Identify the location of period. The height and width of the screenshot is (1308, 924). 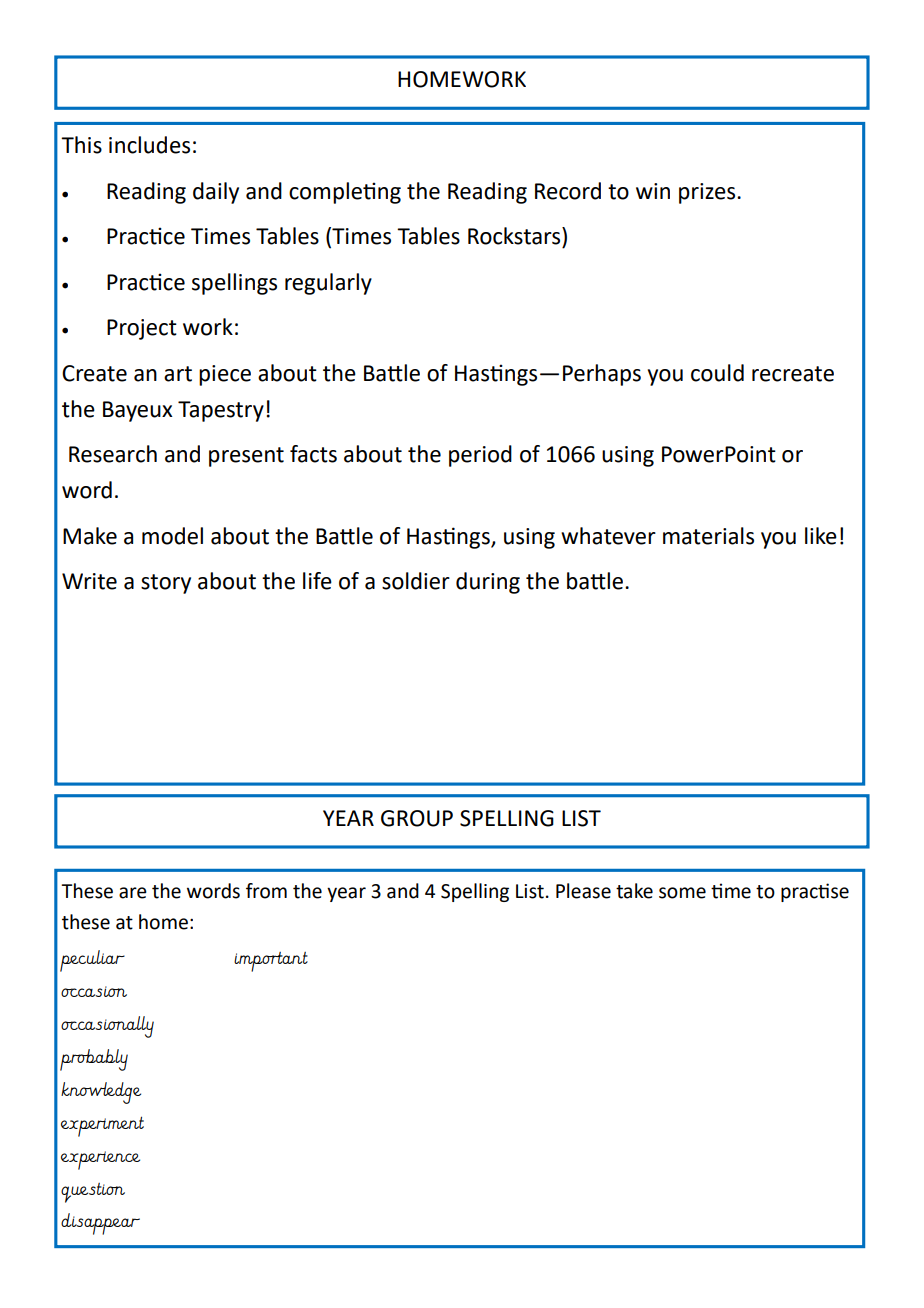
(480, 456).
